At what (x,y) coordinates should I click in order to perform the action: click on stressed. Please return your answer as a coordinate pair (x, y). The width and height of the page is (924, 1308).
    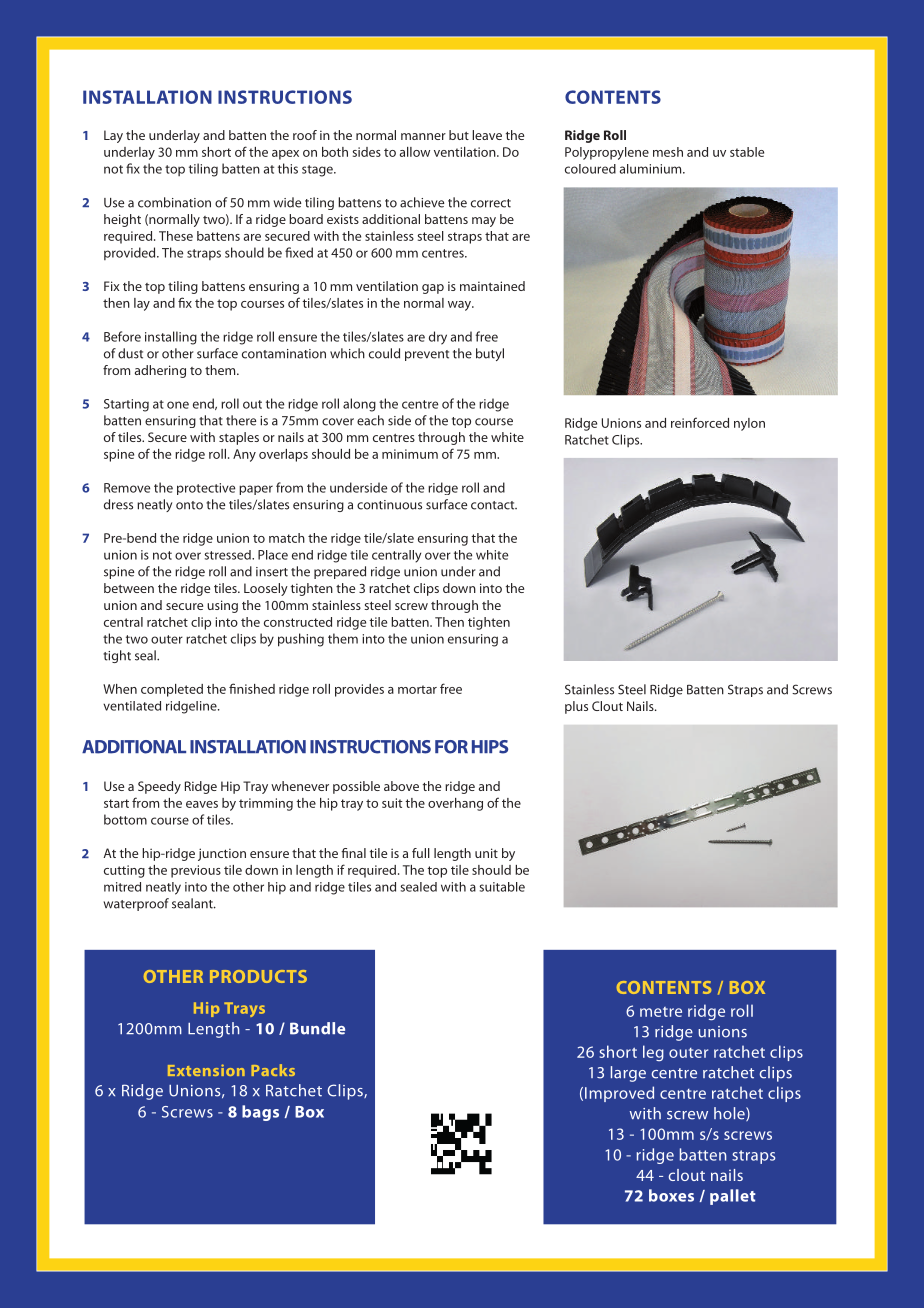
    Looking at the image, I should click on (229, 555).
